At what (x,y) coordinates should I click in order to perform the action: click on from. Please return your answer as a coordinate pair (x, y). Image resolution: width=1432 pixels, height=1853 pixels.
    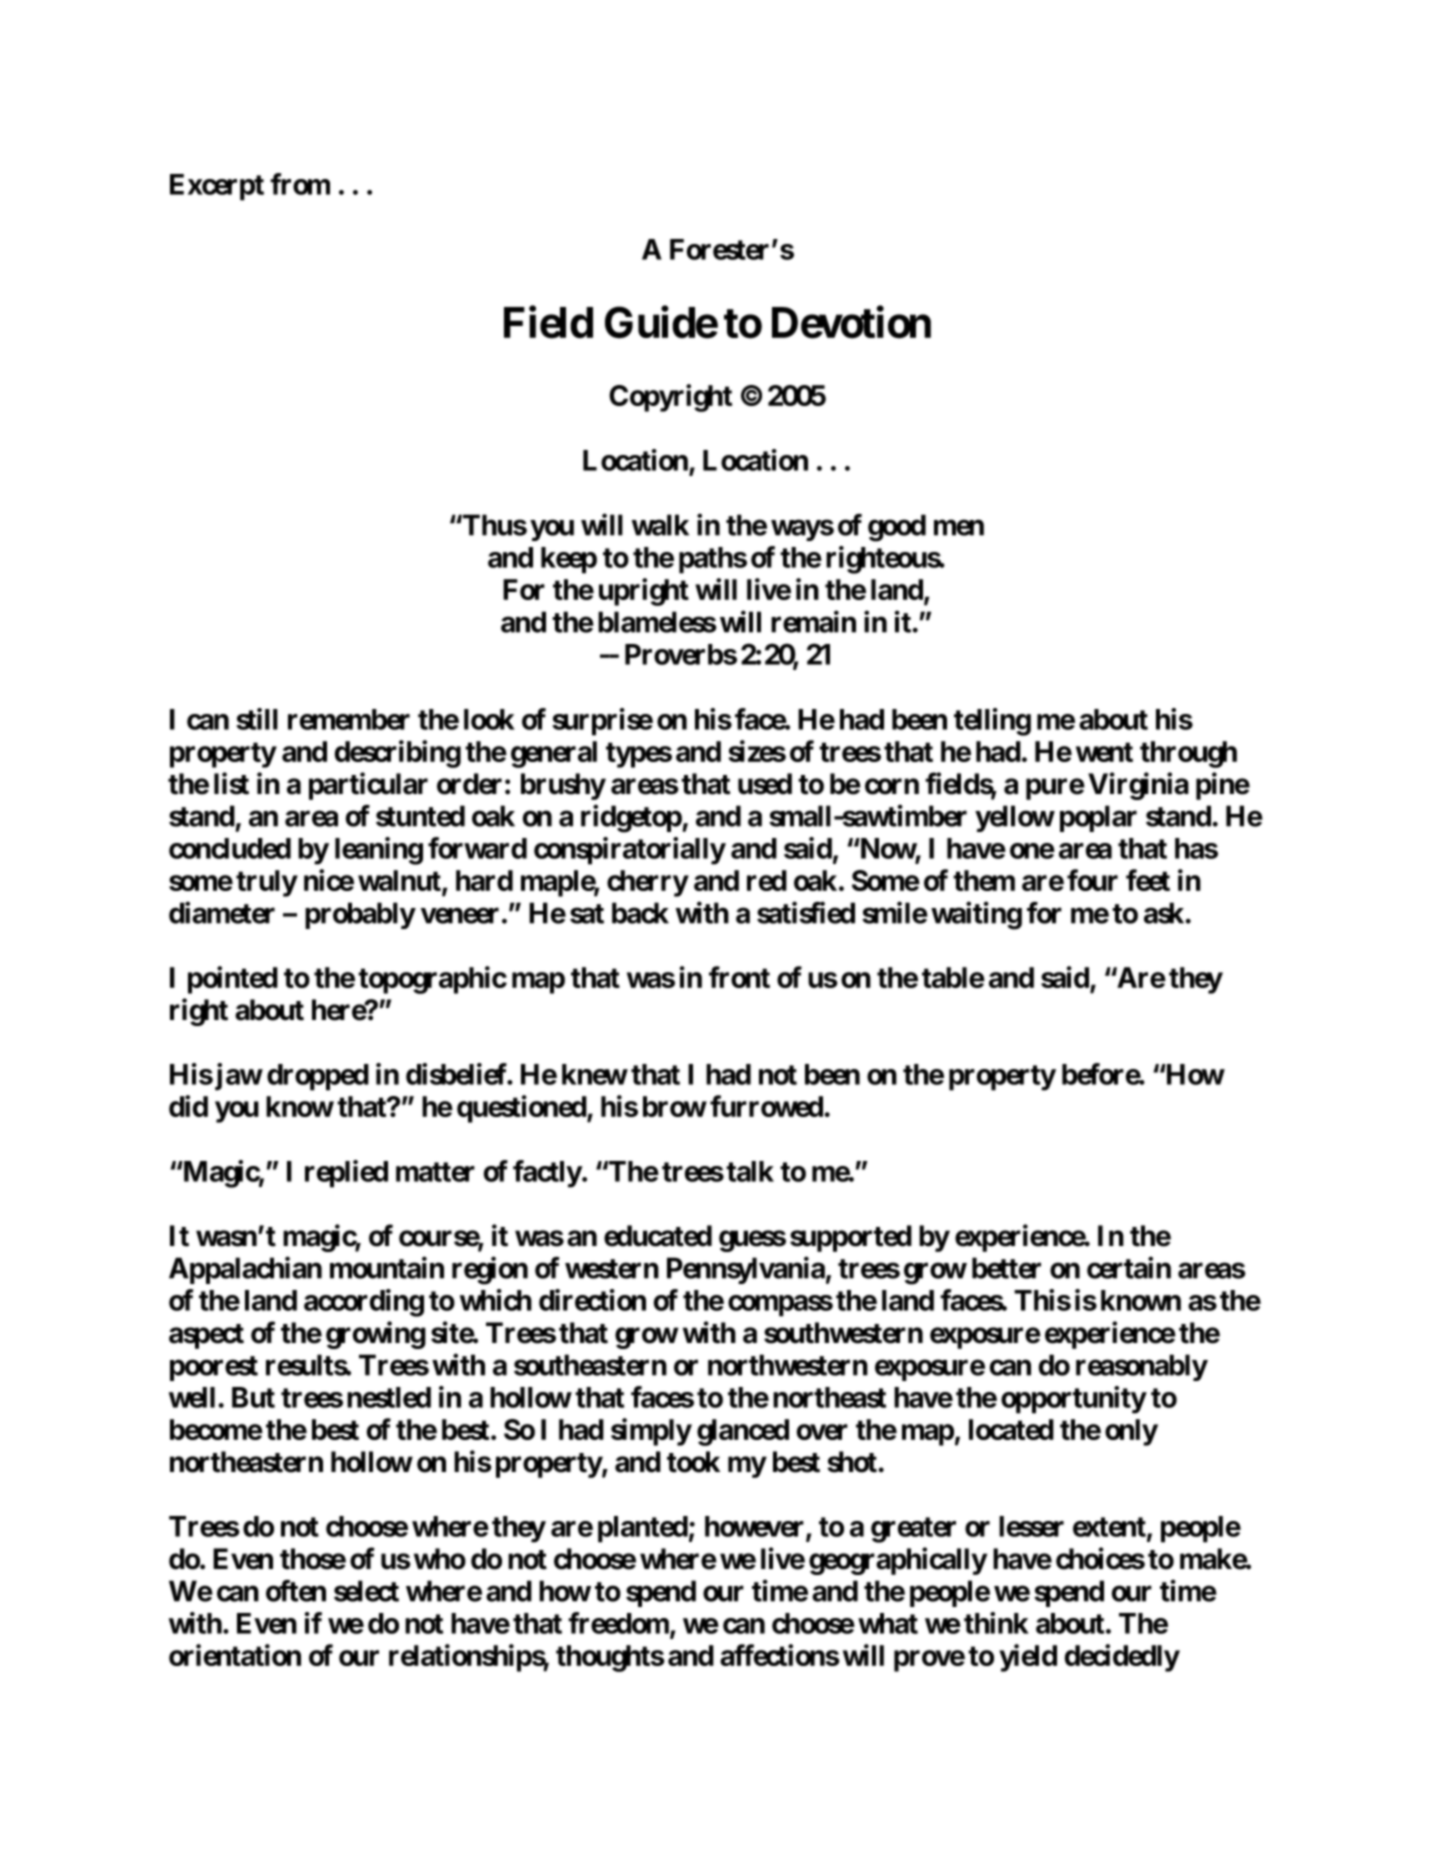
    Looking at the image, I should click on (300, 184).
